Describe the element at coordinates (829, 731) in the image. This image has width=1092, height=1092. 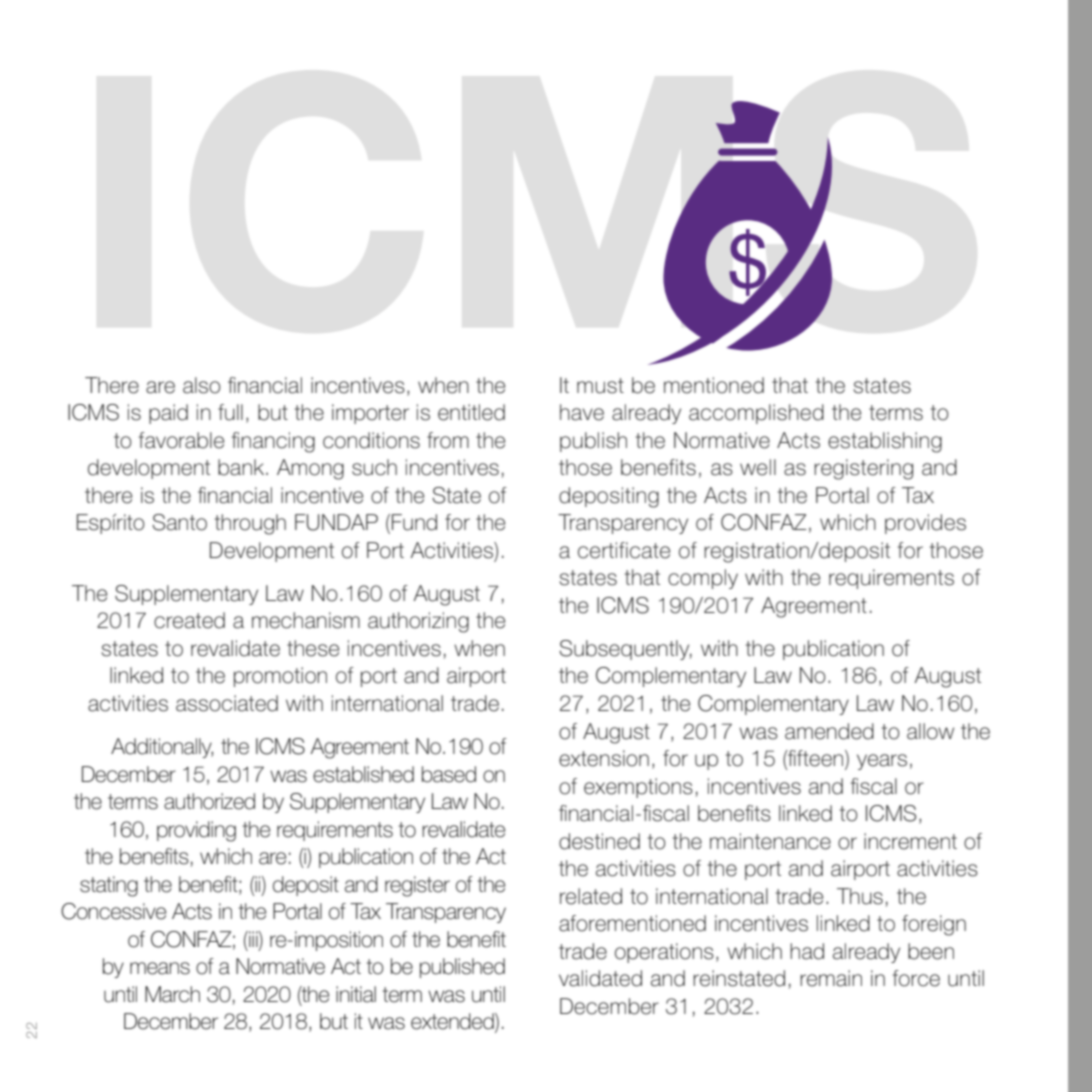
I see `amended` at that location.
